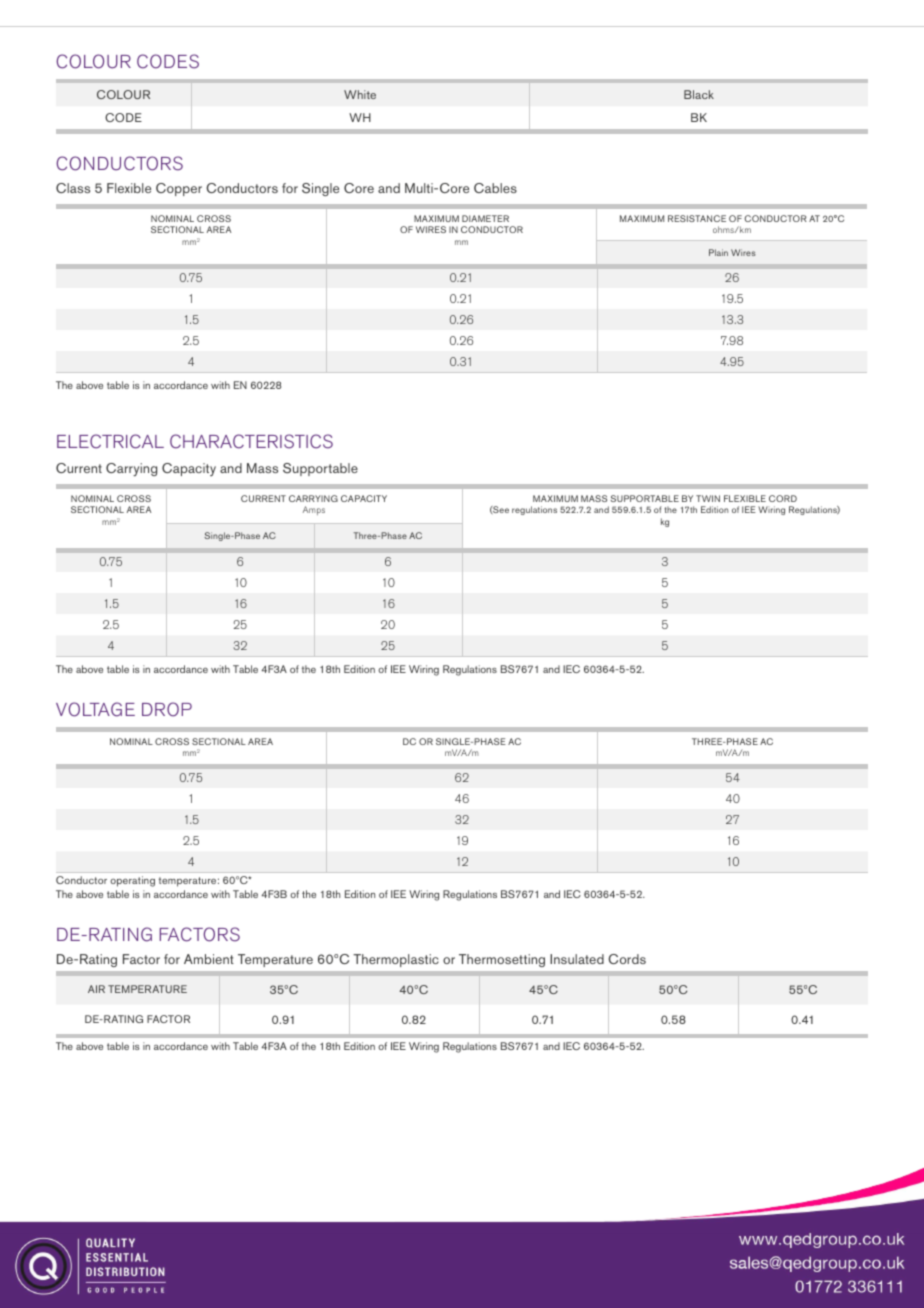 Image resolution: width=924 pixels, height=1308 pixels. What do you see at coordinates (251, 441) in the document?
I see `CHARACTERISTICS` at bounding box center [251, 441].
